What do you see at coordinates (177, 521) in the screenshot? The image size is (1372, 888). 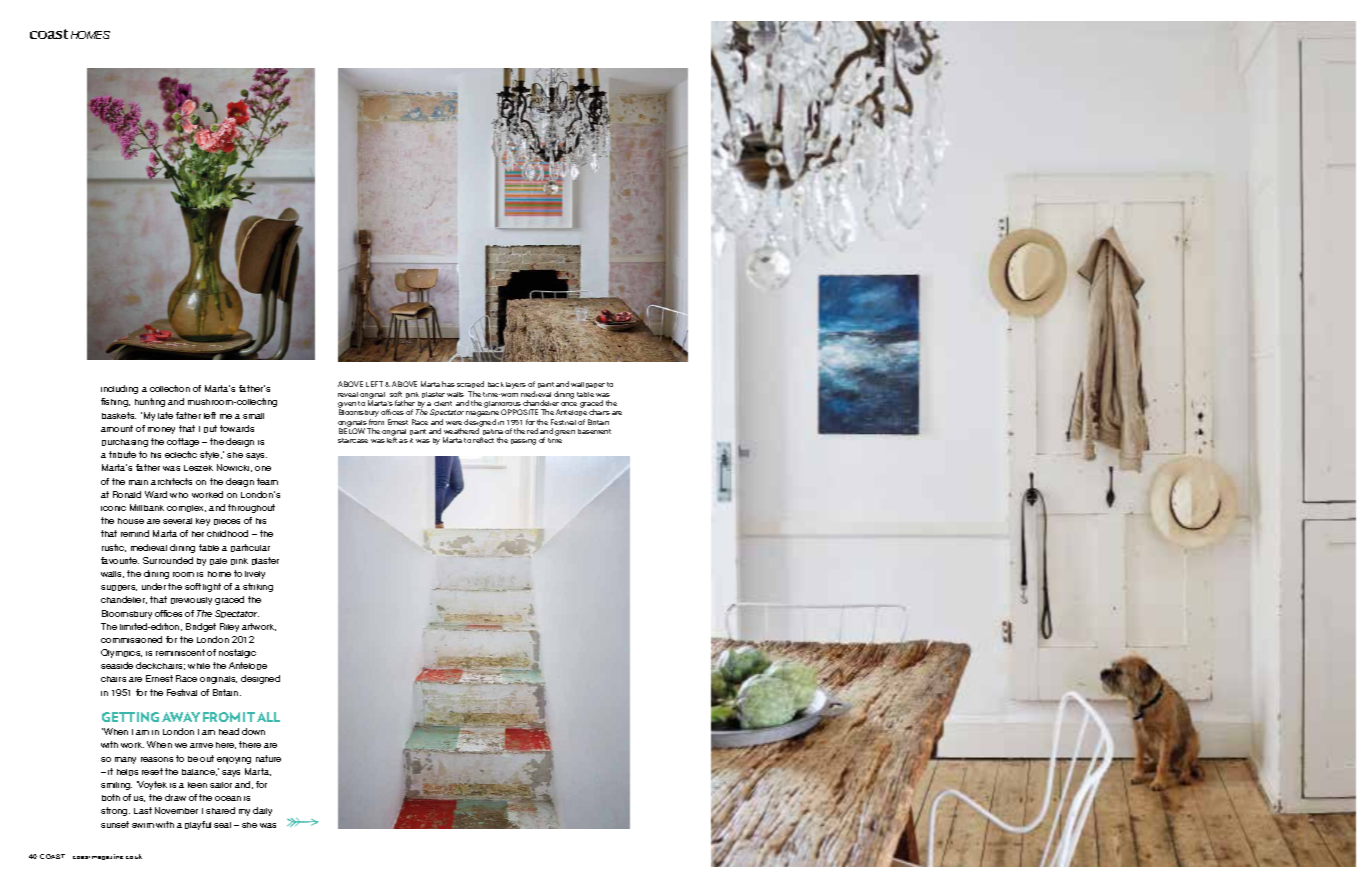 I see `several` at bounding box center [177, 521].
